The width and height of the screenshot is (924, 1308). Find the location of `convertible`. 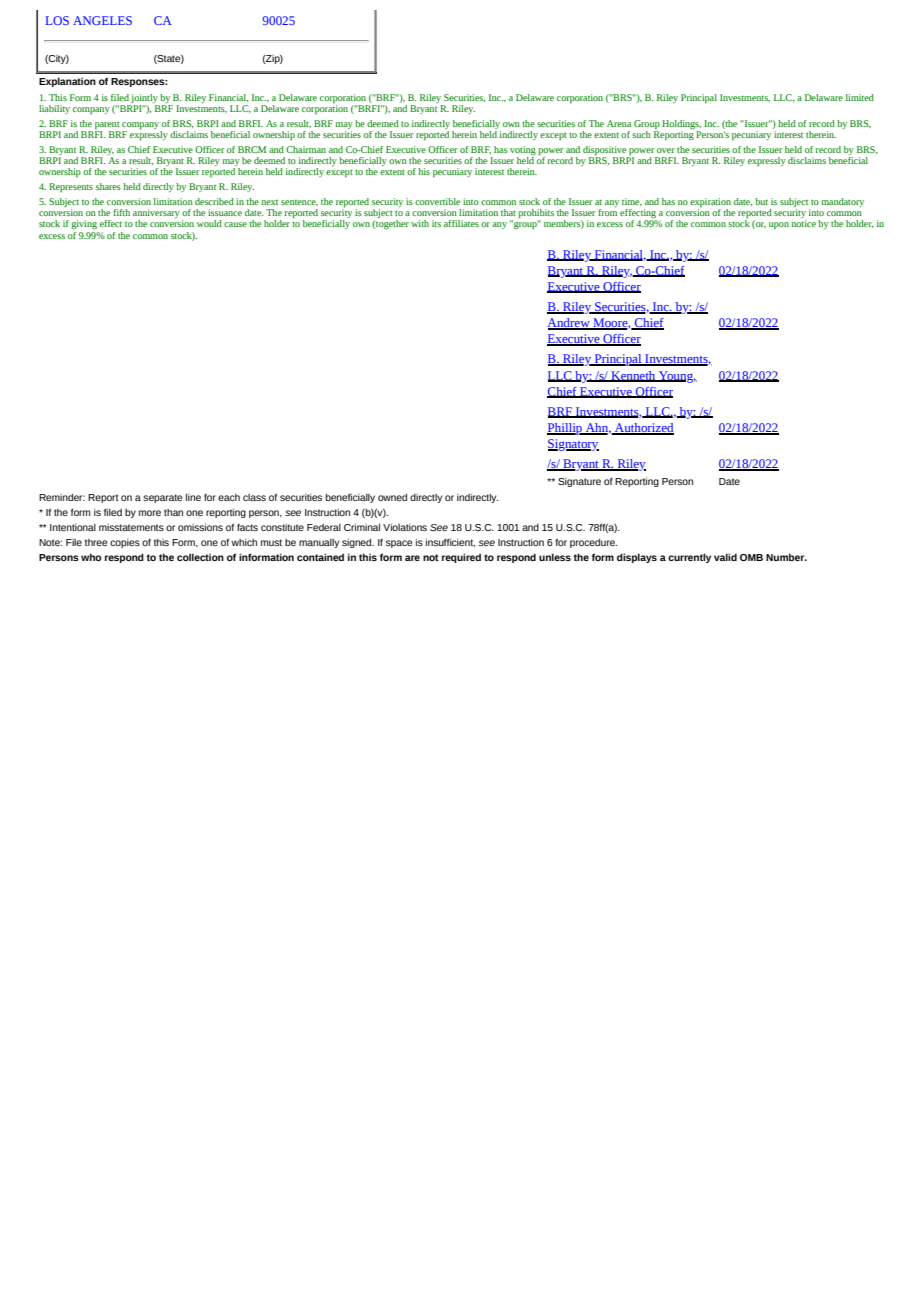

convertible is located at coordinates (437, 201).
